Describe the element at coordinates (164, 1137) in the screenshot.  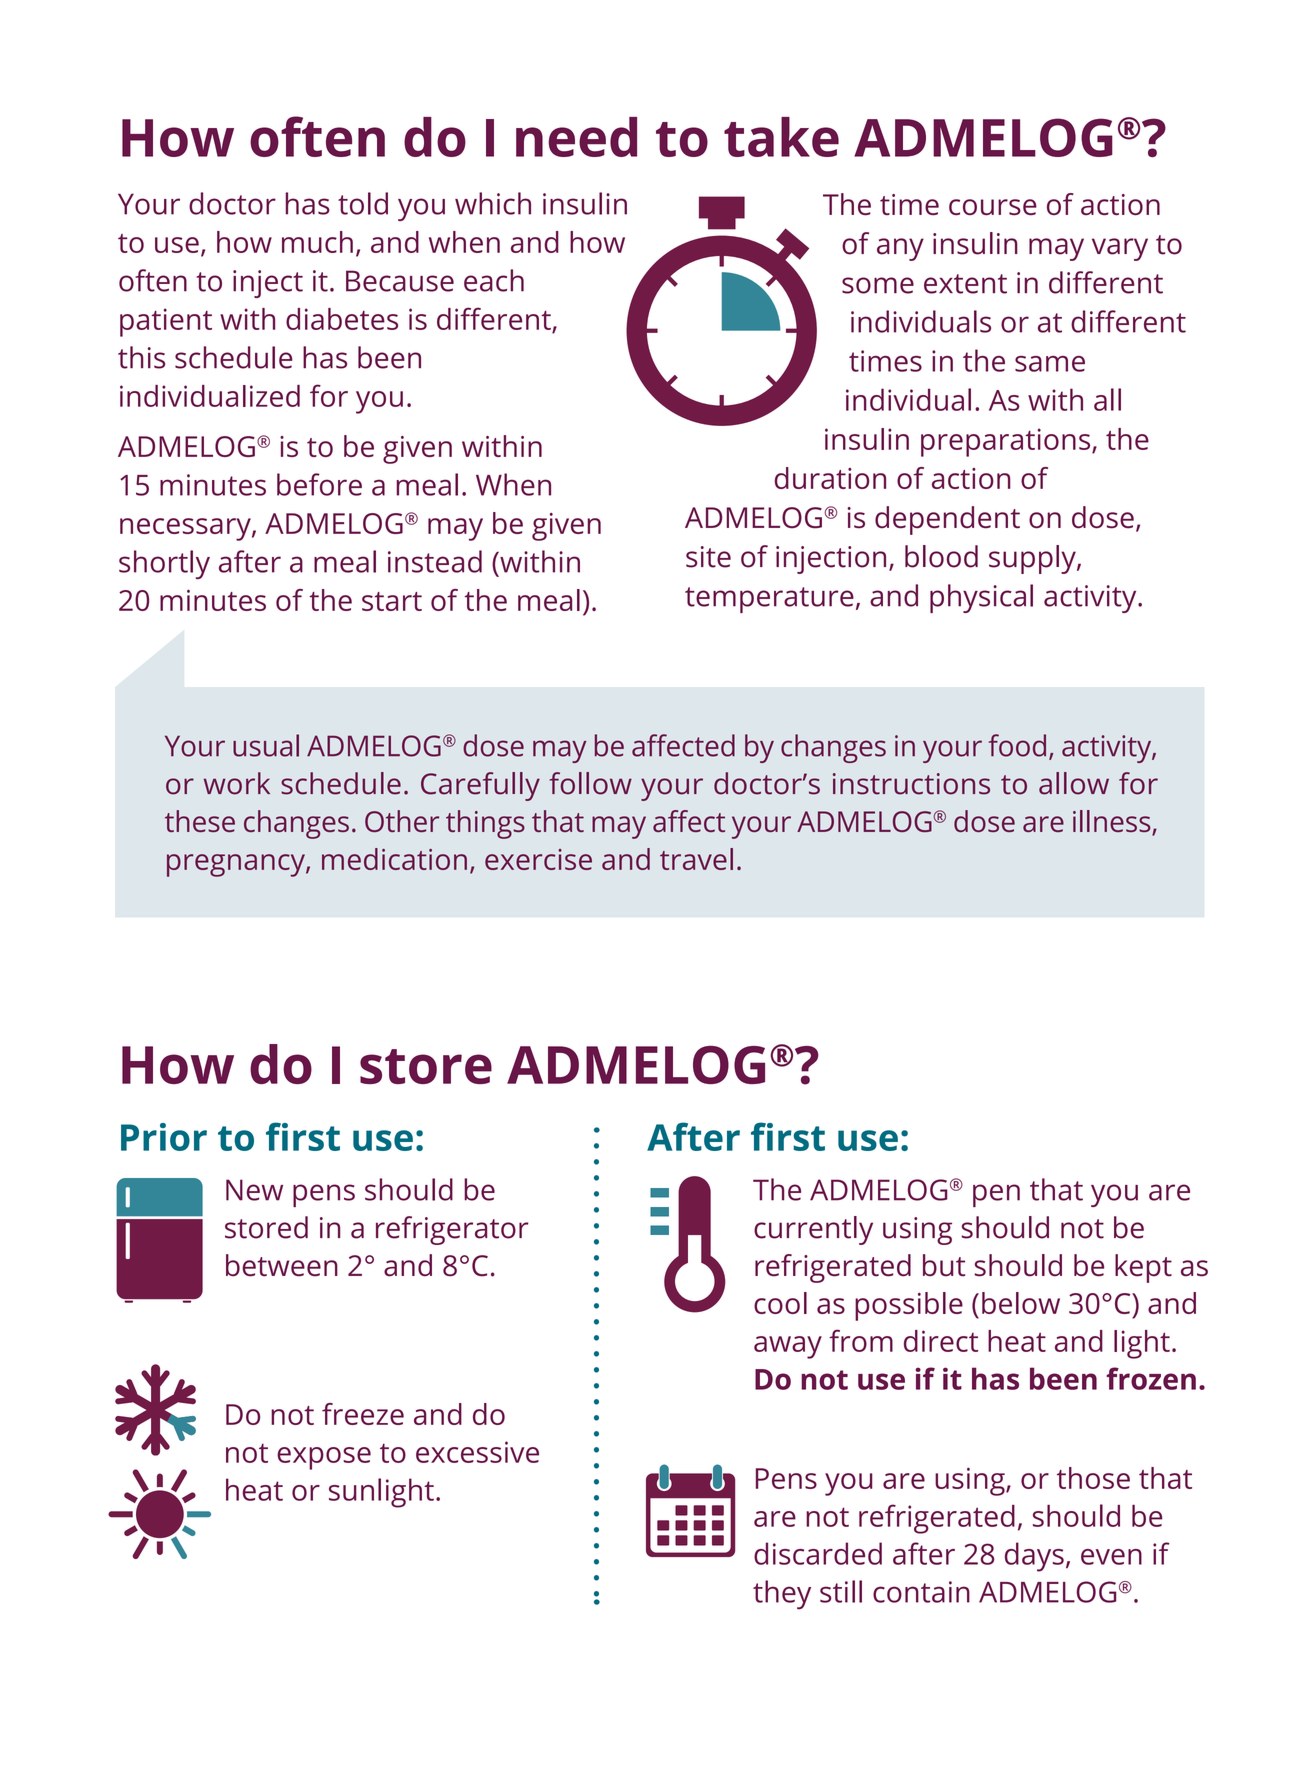
I see `Prior` at that location.
